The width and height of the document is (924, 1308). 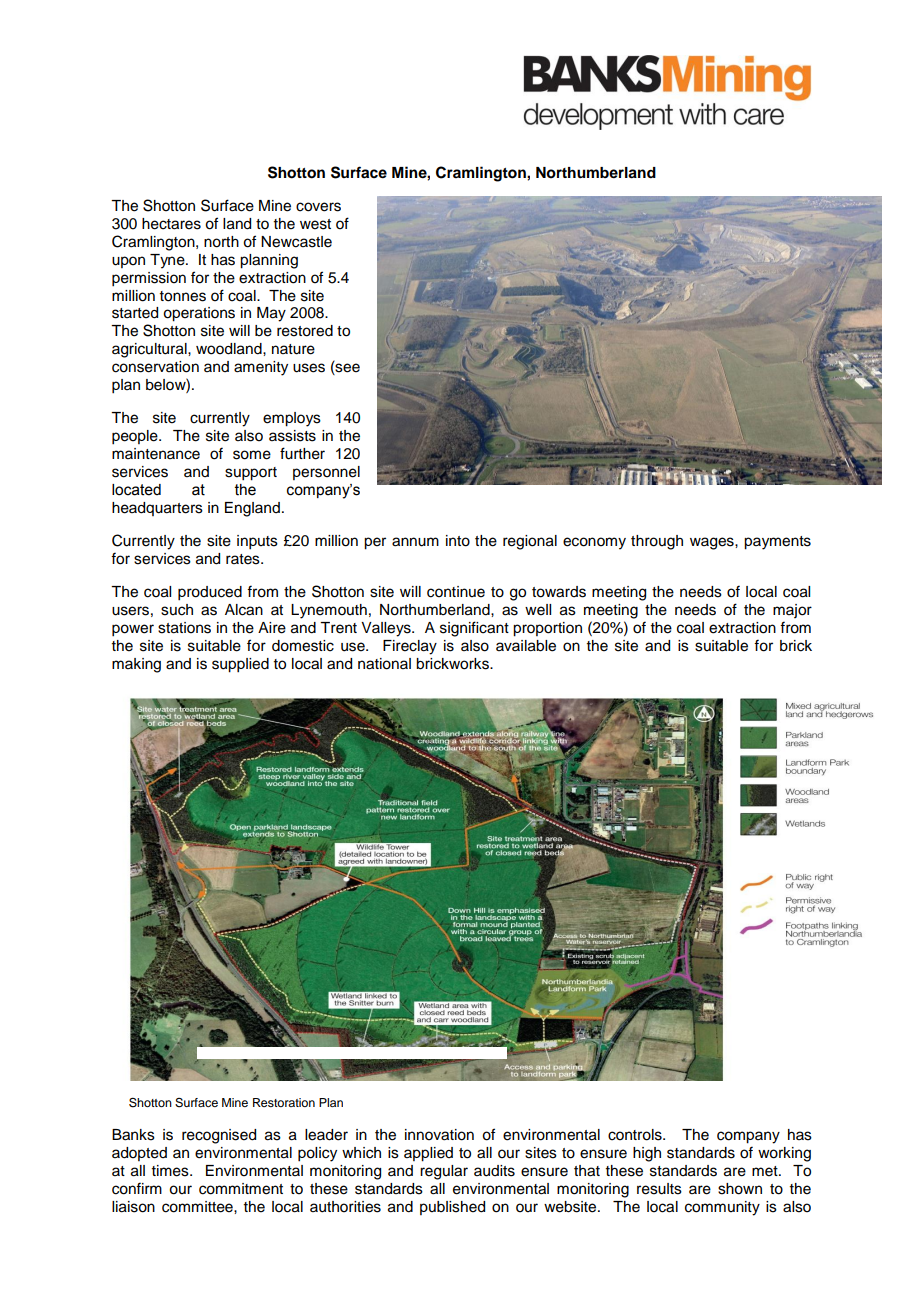 I want to click on supplied, so click(x=240, y=665).
